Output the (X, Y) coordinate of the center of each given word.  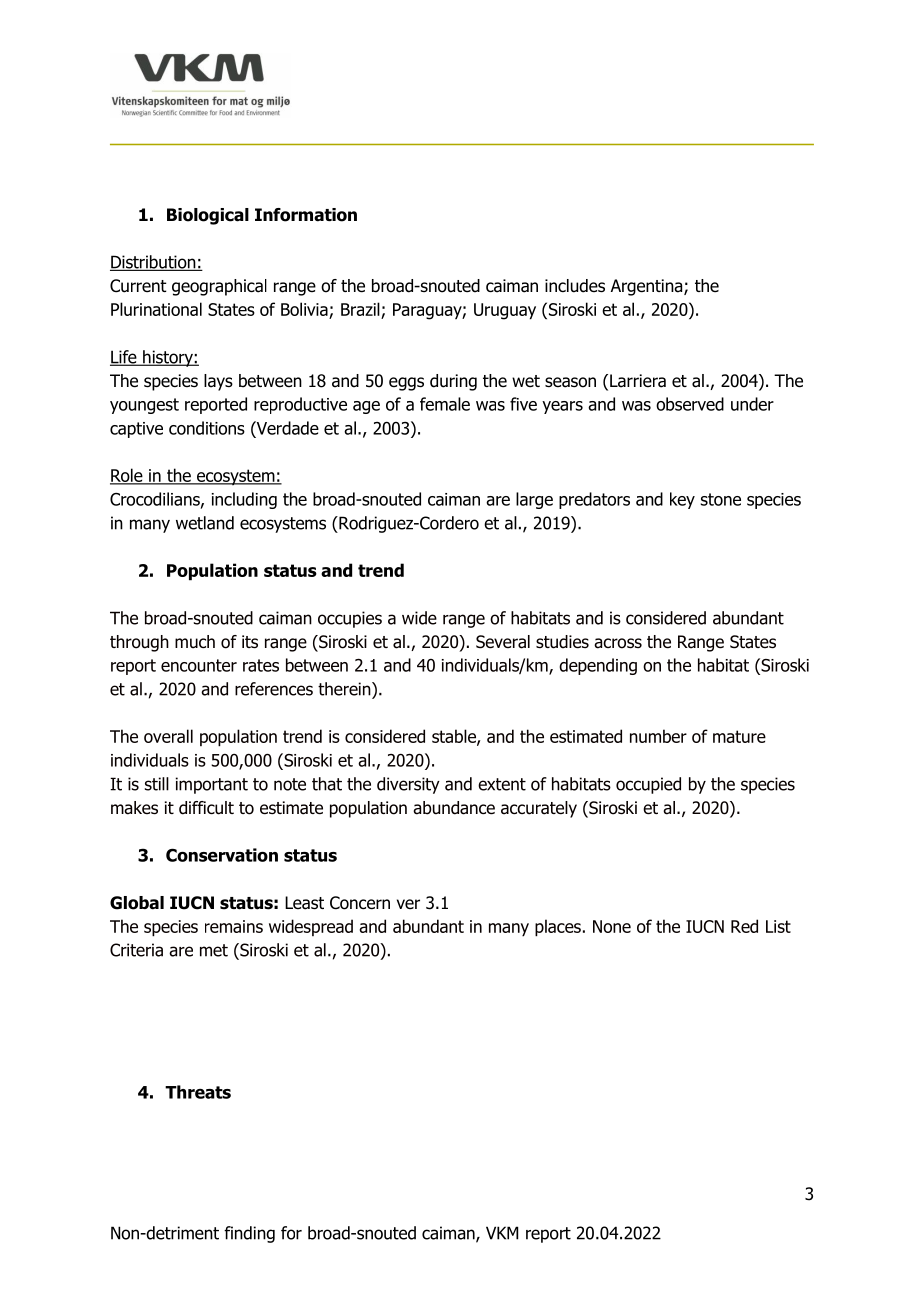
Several (503, 642)
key (682, 500)
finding (249, 1234)
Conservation (222, 855)
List (778, 926)
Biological (208, 216)
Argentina (648, 287)
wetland (205, 523)
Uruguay (505, 311)
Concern (360, 903)
